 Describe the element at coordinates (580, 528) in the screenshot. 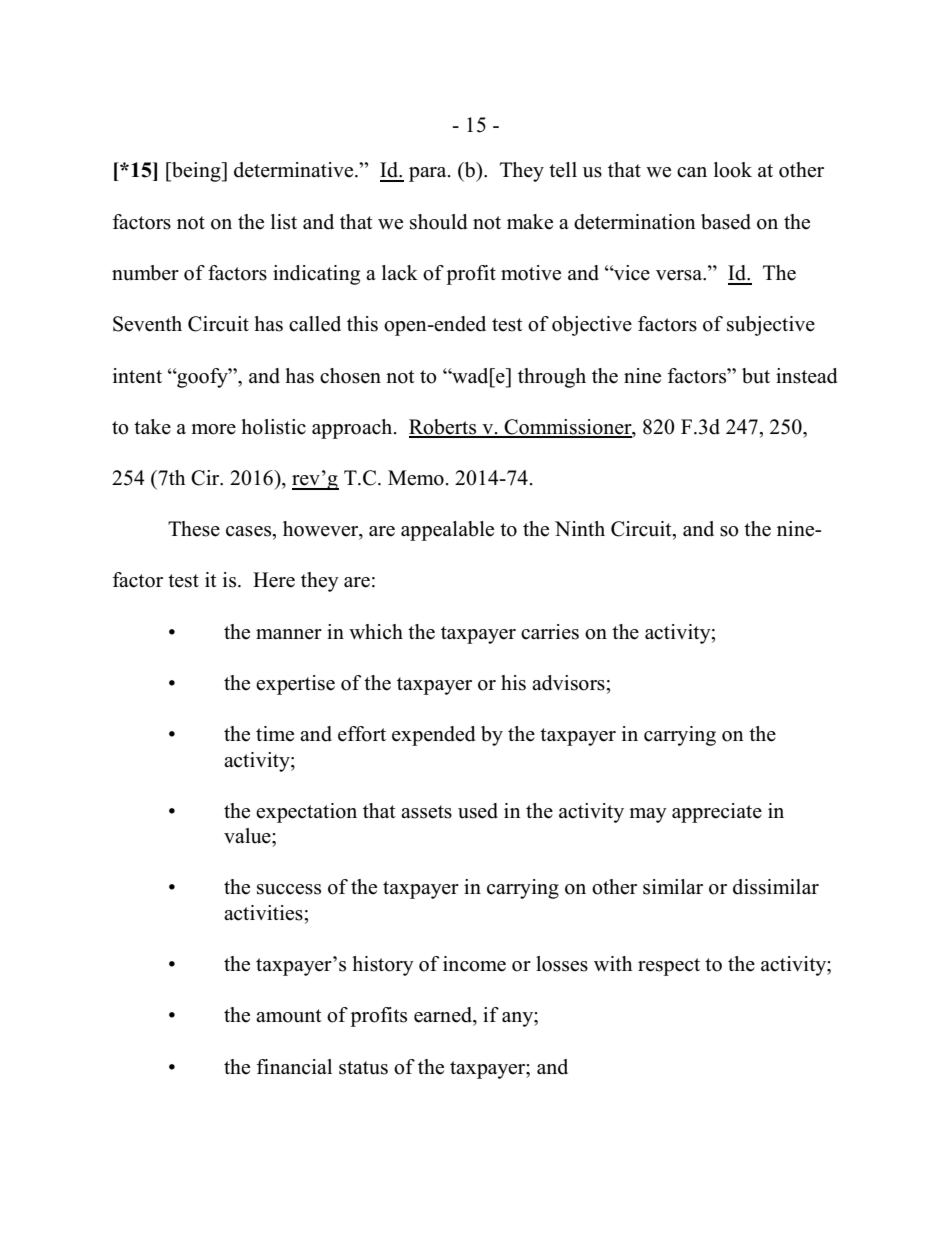

I see `Ninth` at that location.
